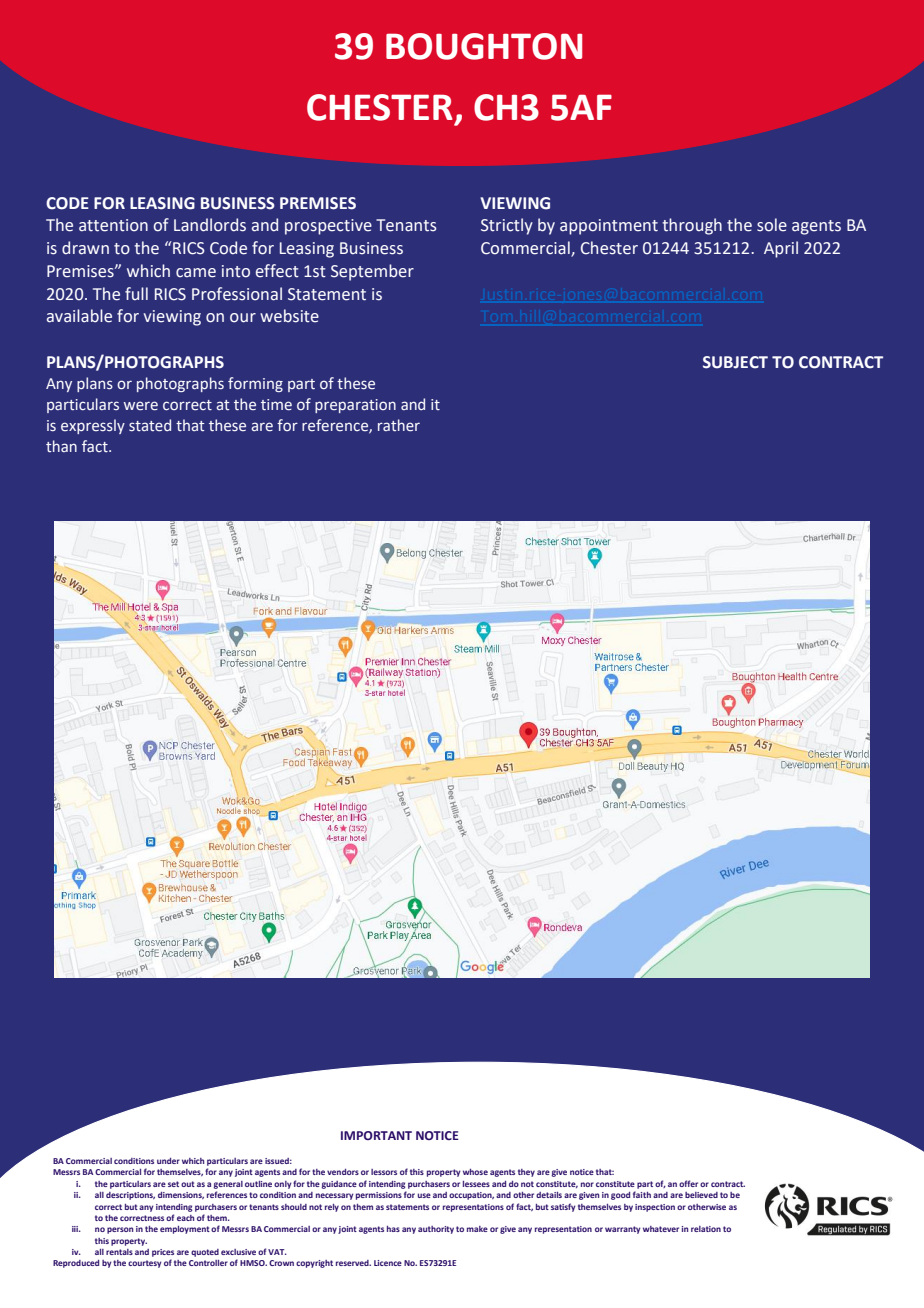 Image resolution: width=924 pixels, height=1308 pixels. I want to click on attention, so click(113, 225).
